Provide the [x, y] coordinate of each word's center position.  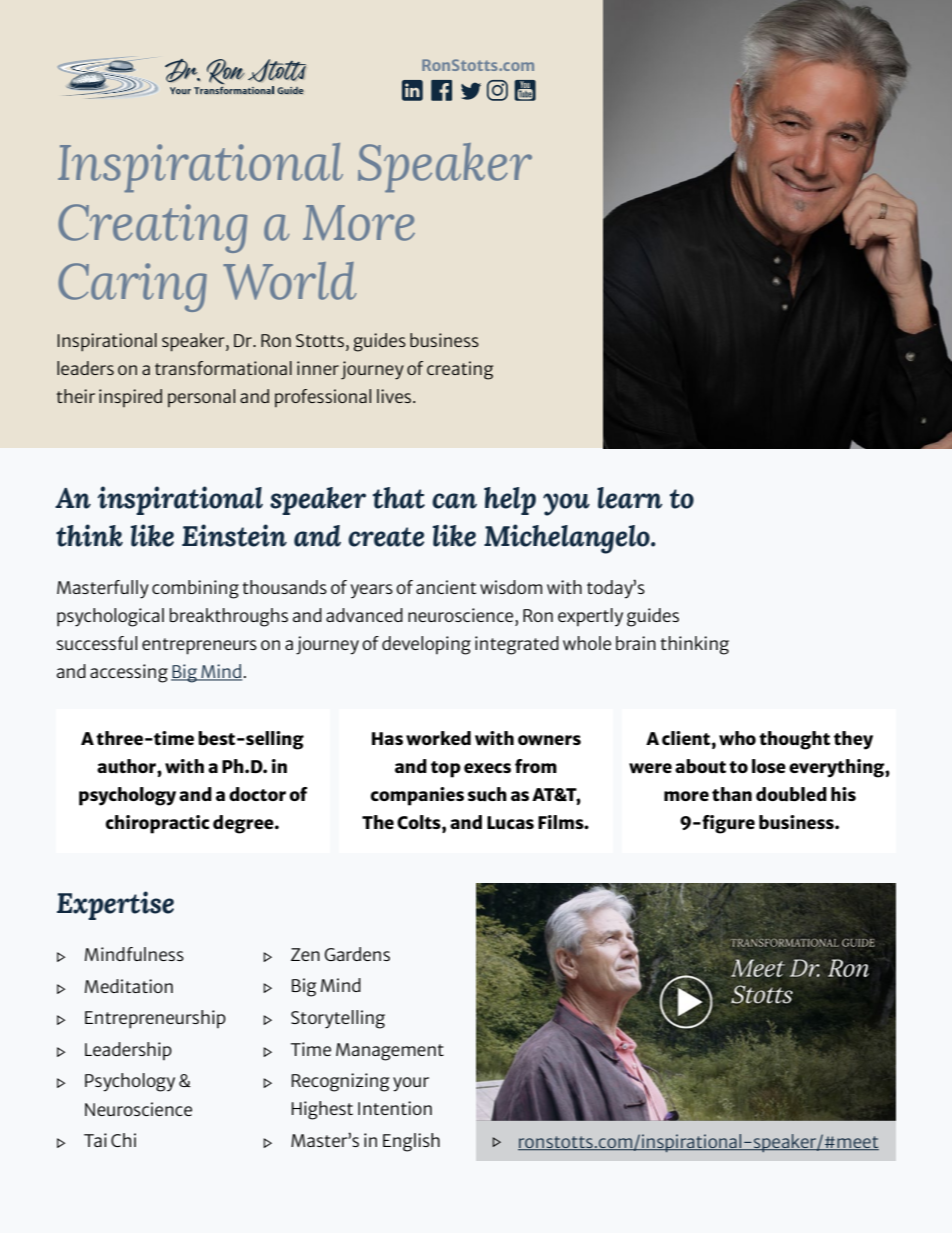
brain [636, 643]
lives [395, 396]
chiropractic [157, 824]
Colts [420, 822]
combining [195, 589]
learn [630, 498]
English [411, 1142]
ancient [446, 587]
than [732, 794]
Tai [95, 1140]
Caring [132, 287]
